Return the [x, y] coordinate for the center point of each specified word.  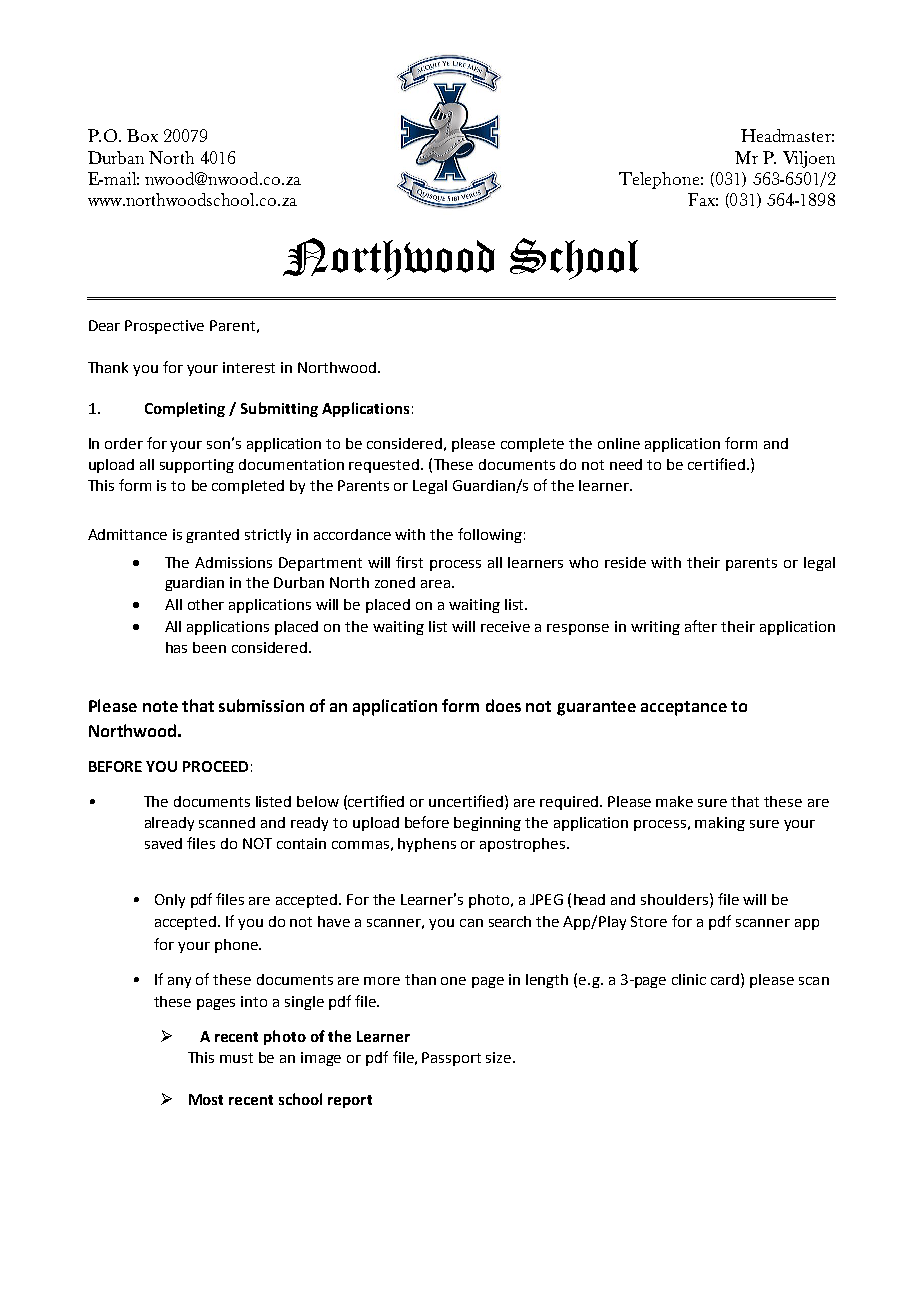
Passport [451, 1059]
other [206, 604]
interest [249, 367]
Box [142, 135]
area [435, 584]
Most [206, 1099]
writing [655, 628]
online [619, 443]
